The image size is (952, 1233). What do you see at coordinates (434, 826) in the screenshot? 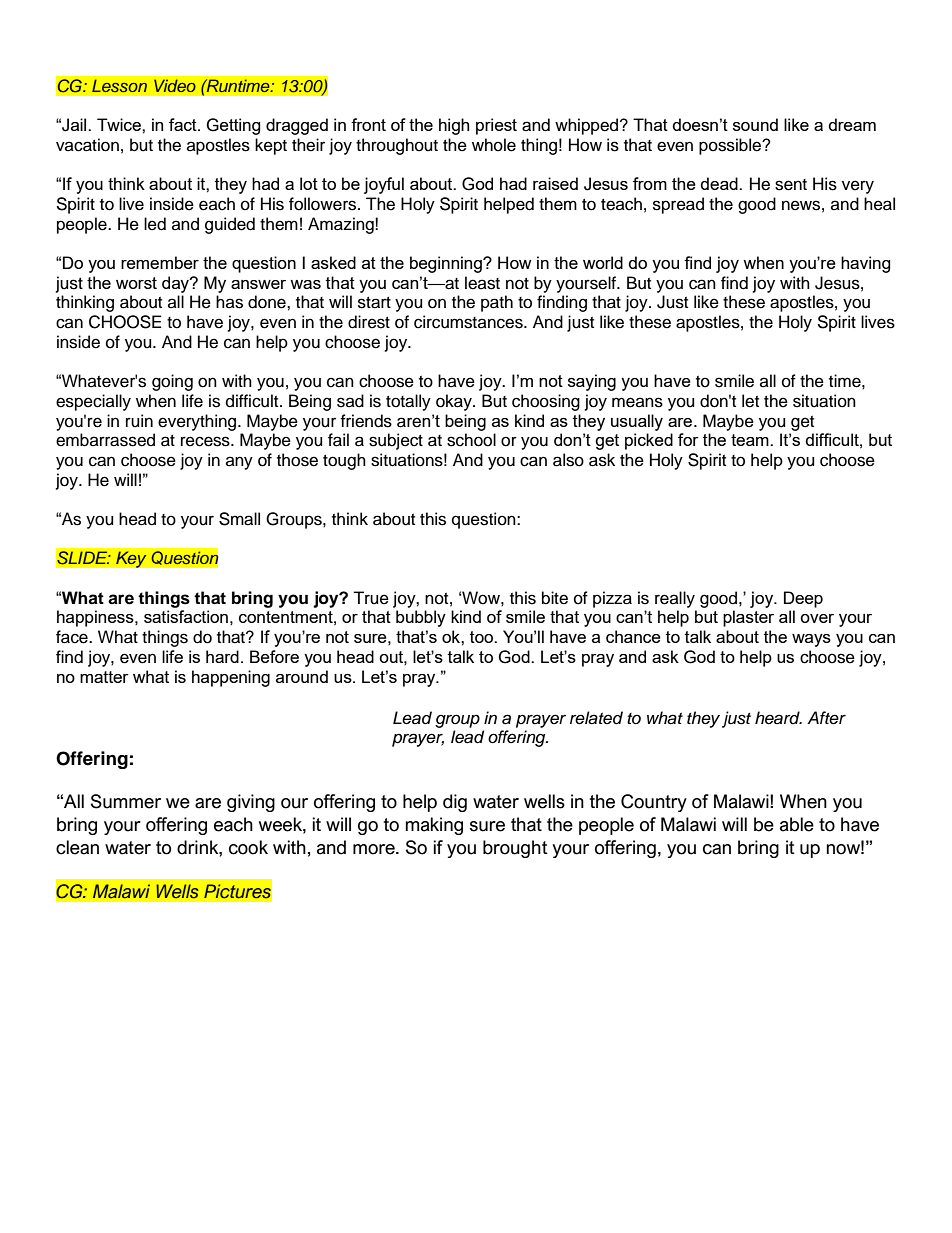
I see `making` at bounding box center [434, 826].
